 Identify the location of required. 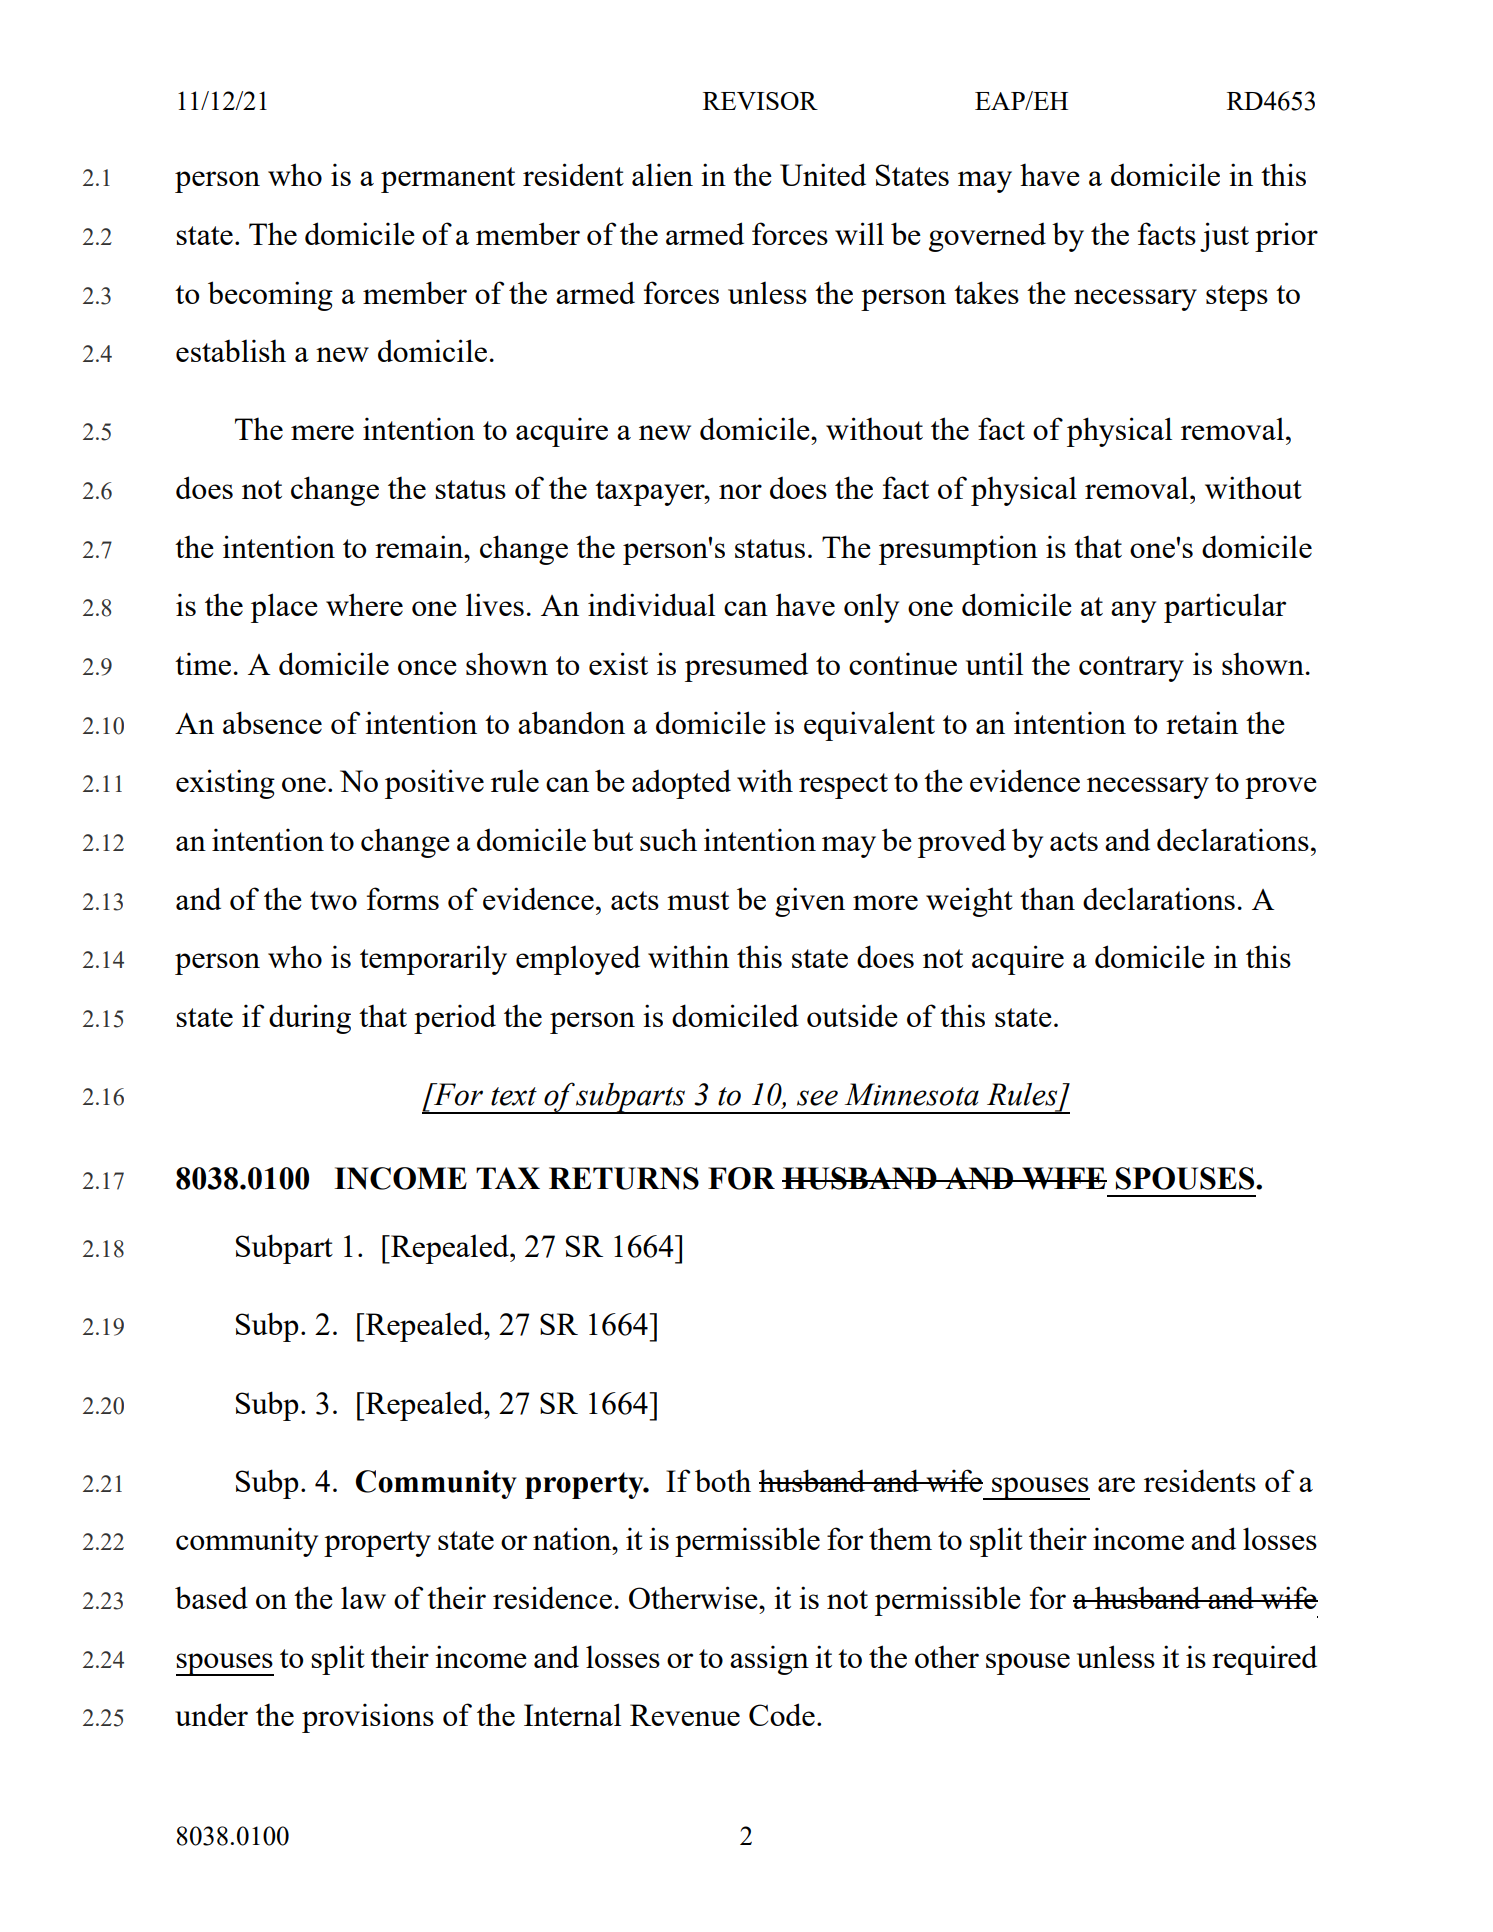
(1264, 1660).
